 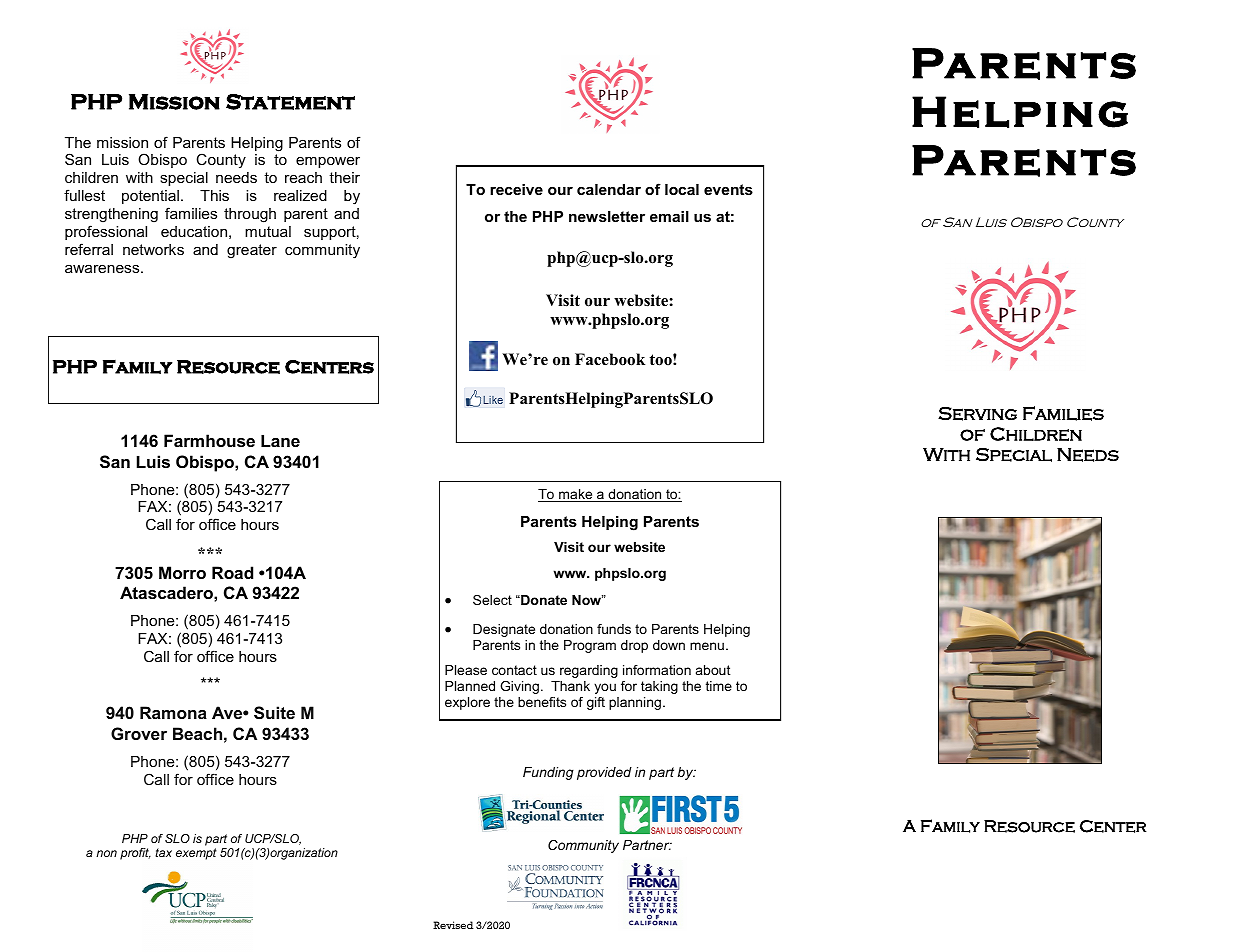 What do you see at coordinates (290, 102) in the screenshot?
I see `Statement` at bounding box center [290, 102].
